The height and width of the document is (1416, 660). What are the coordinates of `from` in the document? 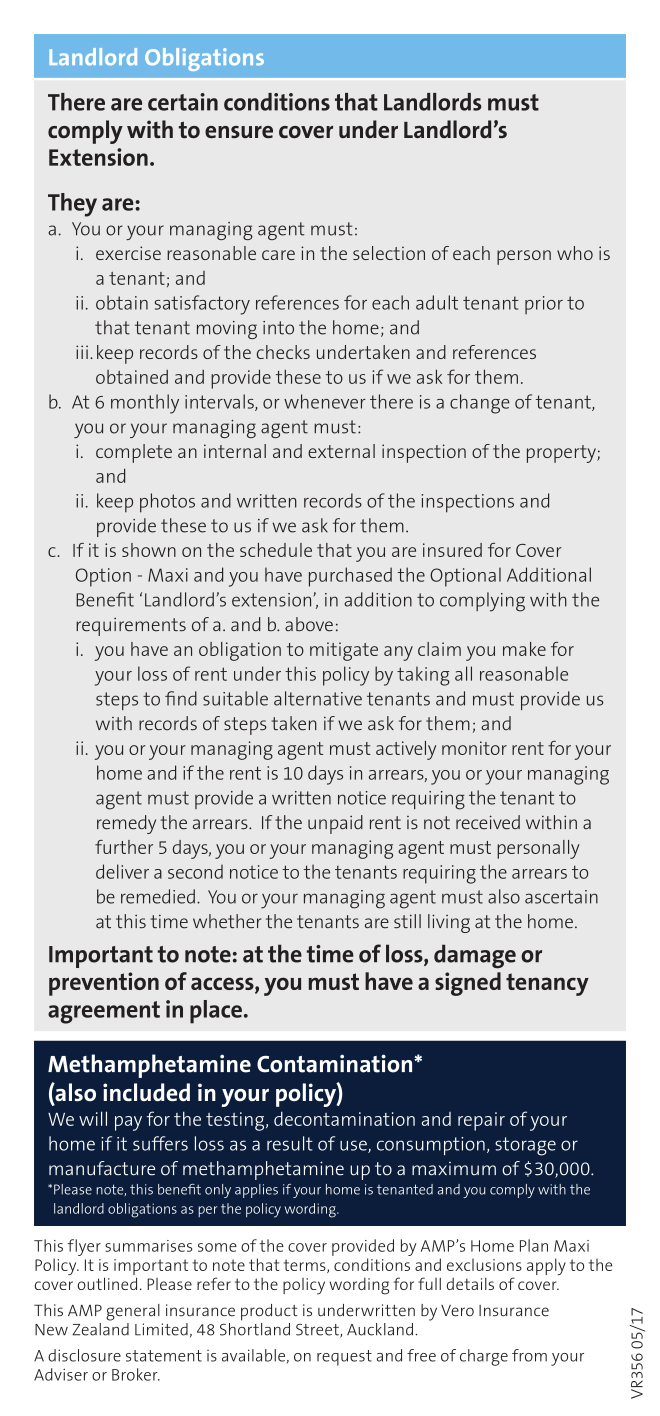 It's located at (529, 1355).
